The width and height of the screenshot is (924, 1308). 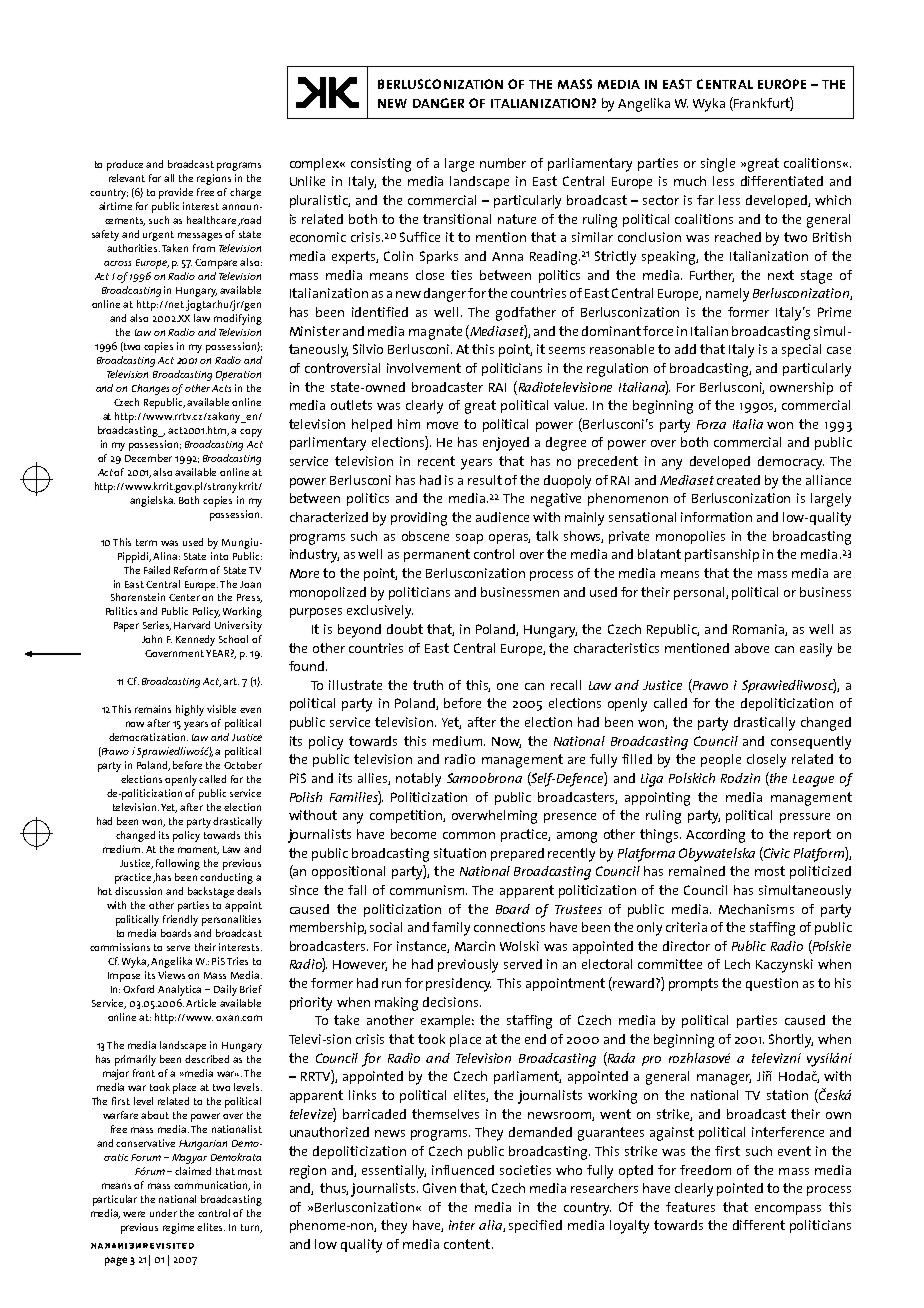 I want to click on transitional, so click(x=457, y=219).
